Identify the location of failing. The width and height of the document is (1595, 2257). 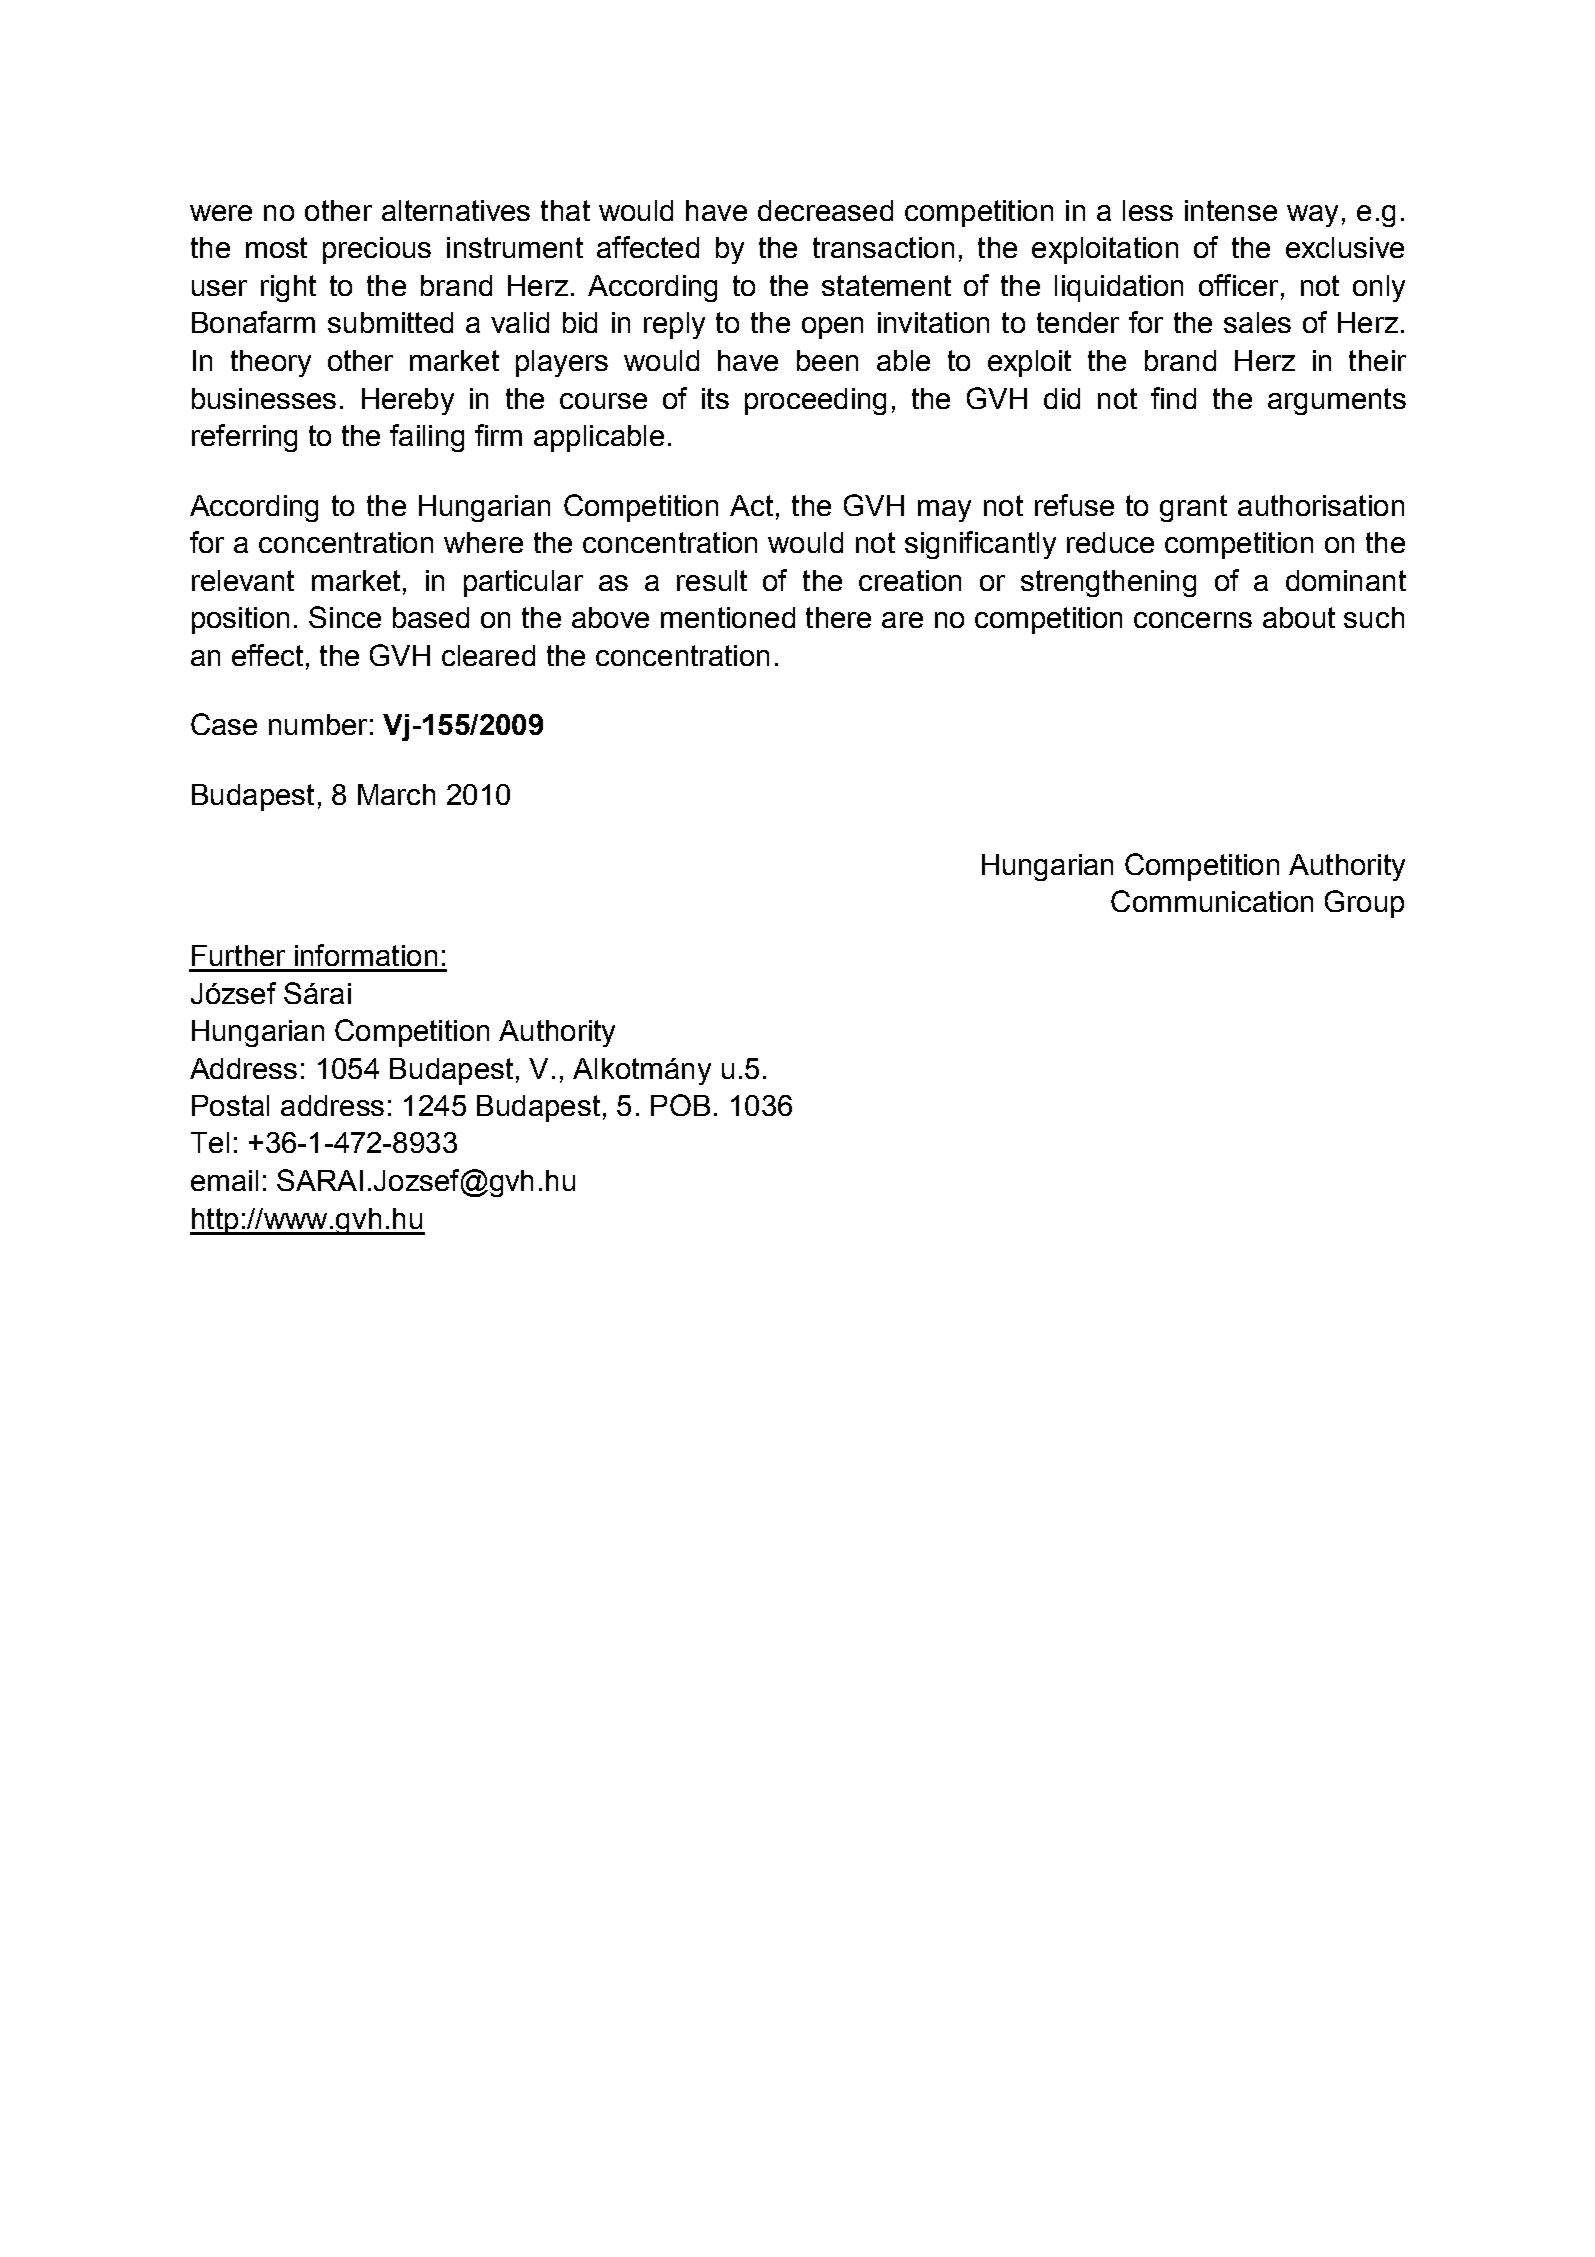
(427, 438).
